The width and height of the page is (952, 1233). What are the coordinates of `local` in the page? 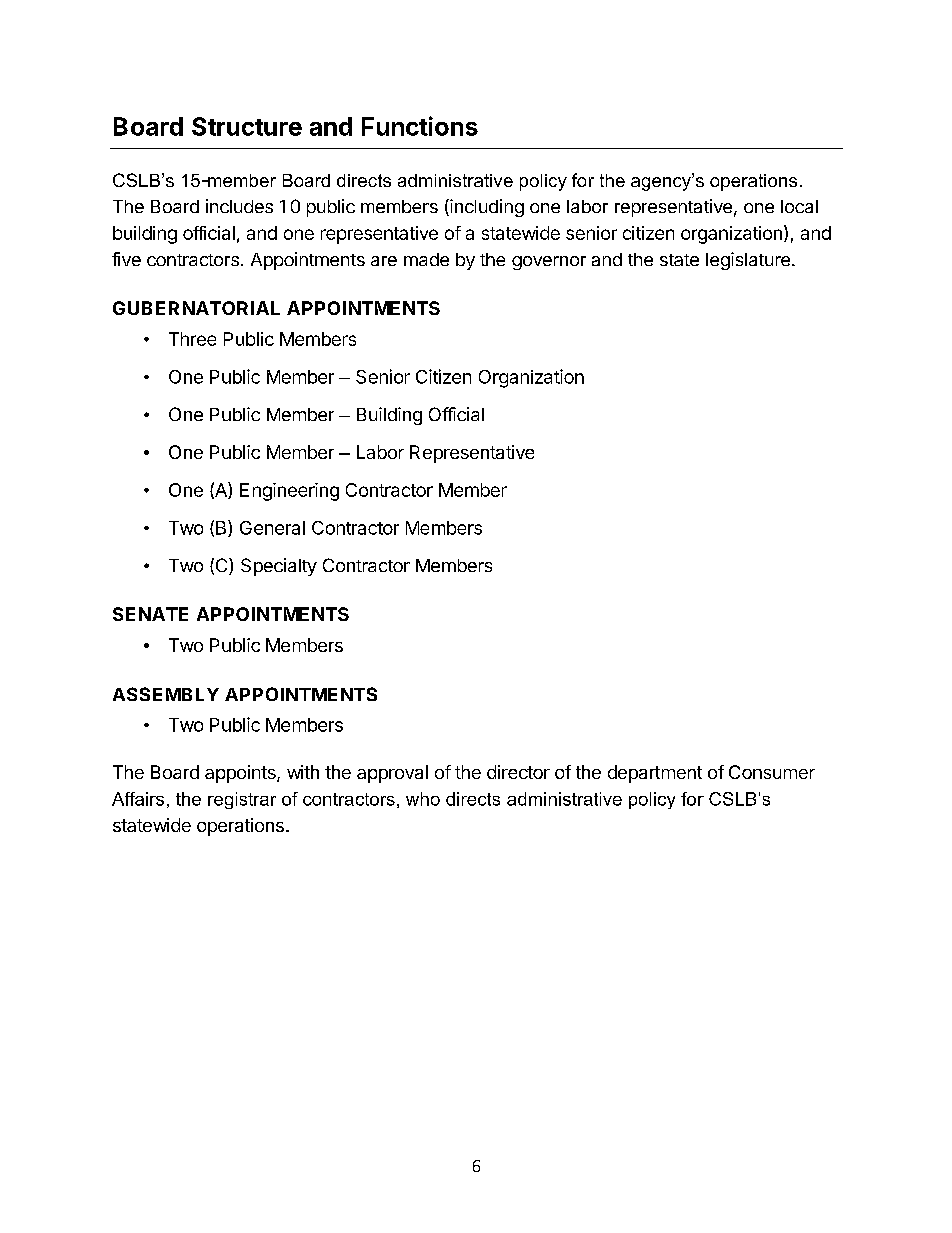 It's located at (799, 206).
